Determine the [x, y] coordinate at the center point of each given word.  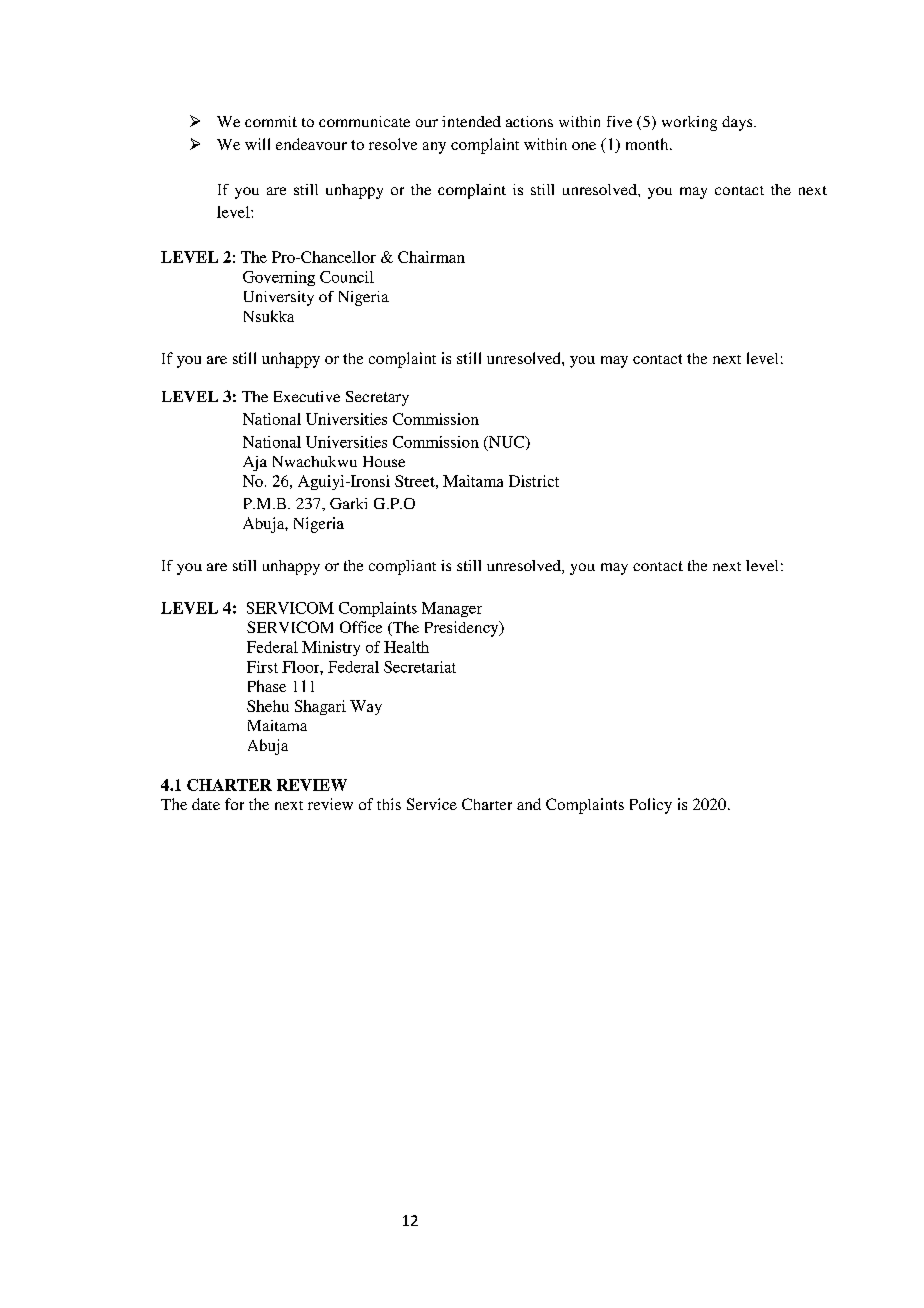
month [648, 144]
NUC [507, 443]
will [257, 144]
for [234, 804]
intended [471, 121]
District [534, 481]
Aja [255, 463]
